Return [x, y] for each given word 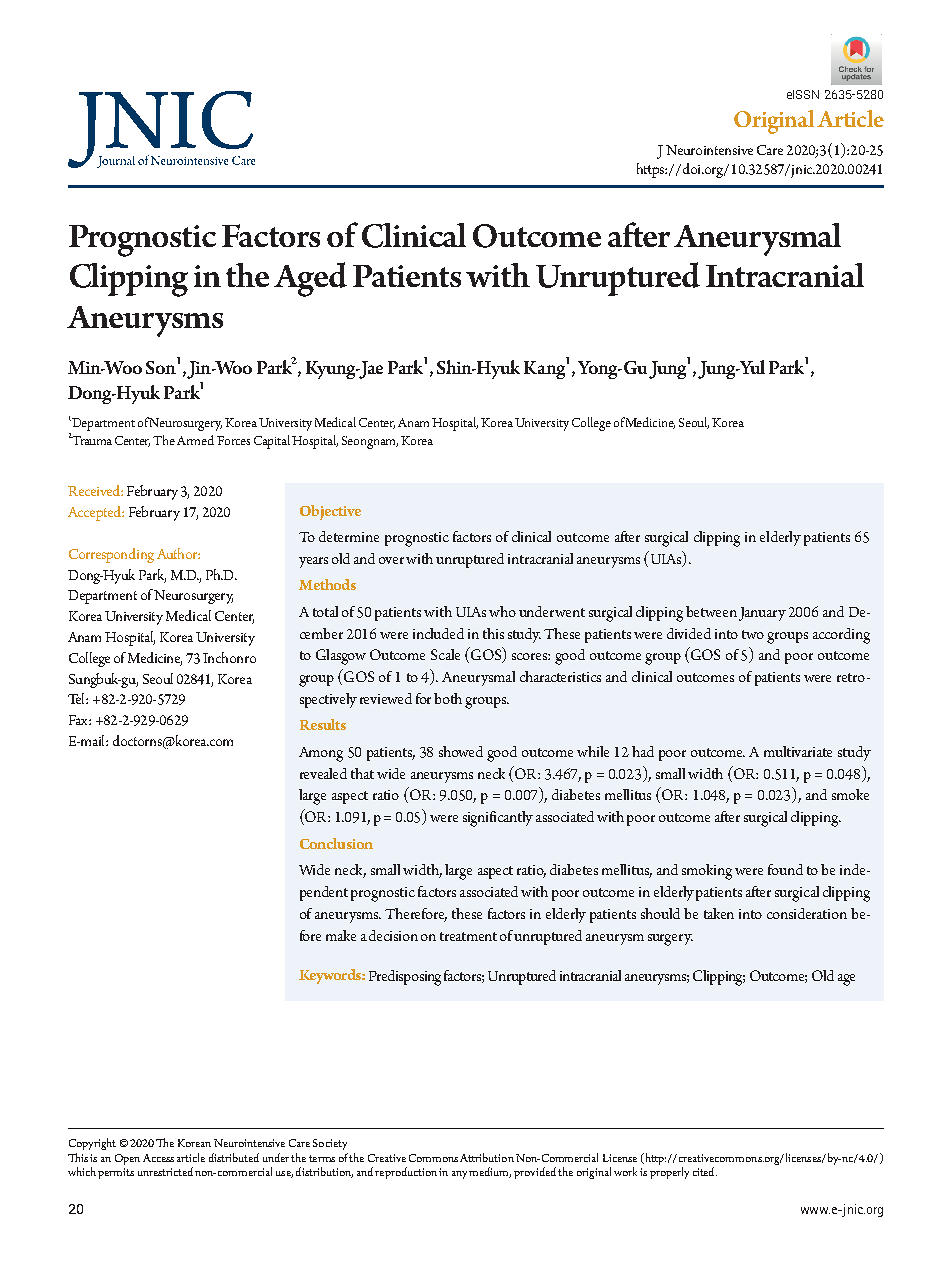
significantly [498, 819]
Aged [310, 279]
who [502, 611]
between [711, 611]
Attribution [487, 1157]
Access [158, 1158]
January [762, 614]
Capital [272, 442]
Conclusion [336, 843]
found [785, 869]
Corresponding [111, 555]
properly [669, 1173]
